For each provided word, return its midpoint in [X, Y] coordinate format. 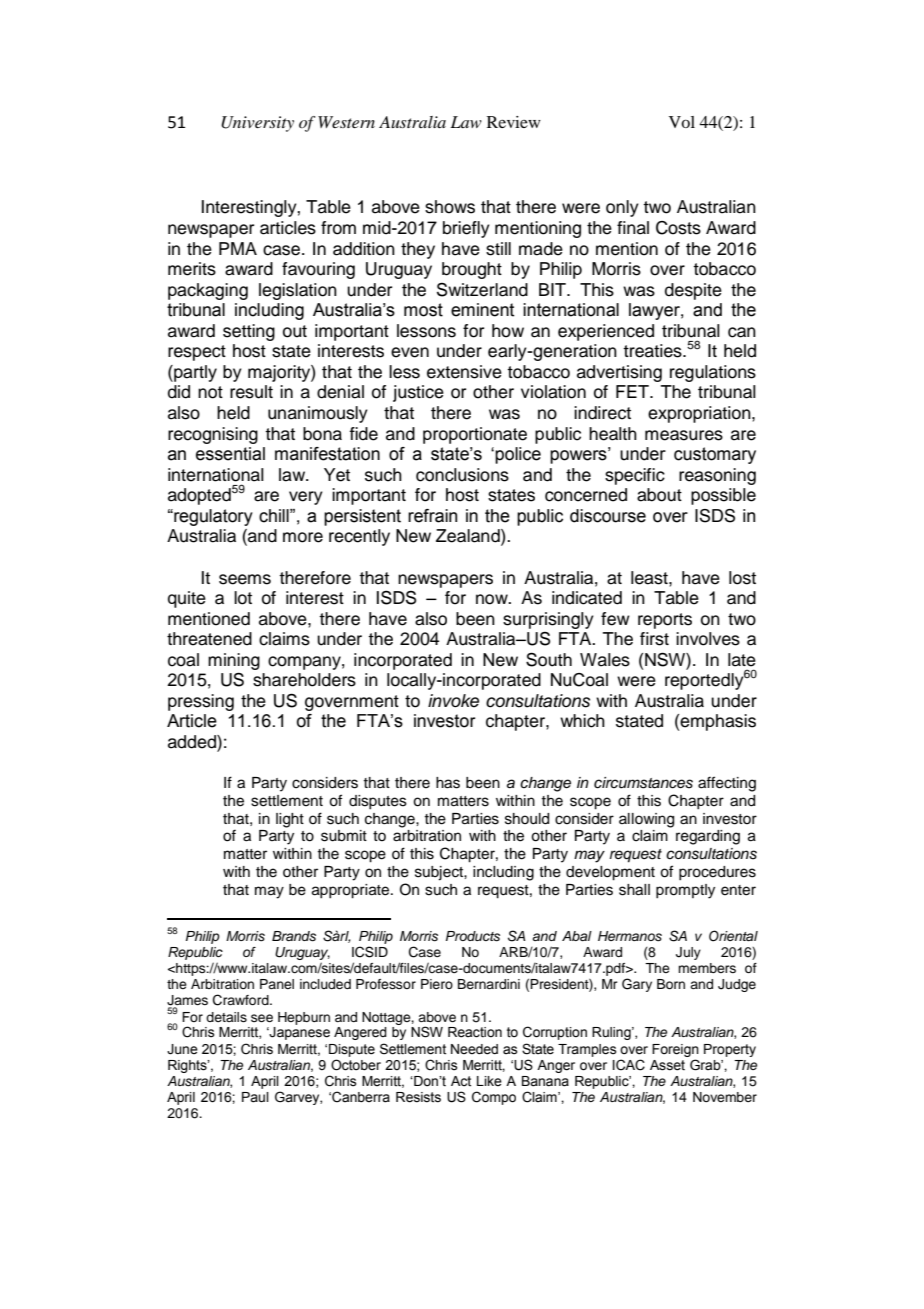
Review [514, 122]
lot [243, 598]
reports [665, 621]
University [257, 124]
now [493, 599]
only [622, 208]
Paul [255, 1097]
